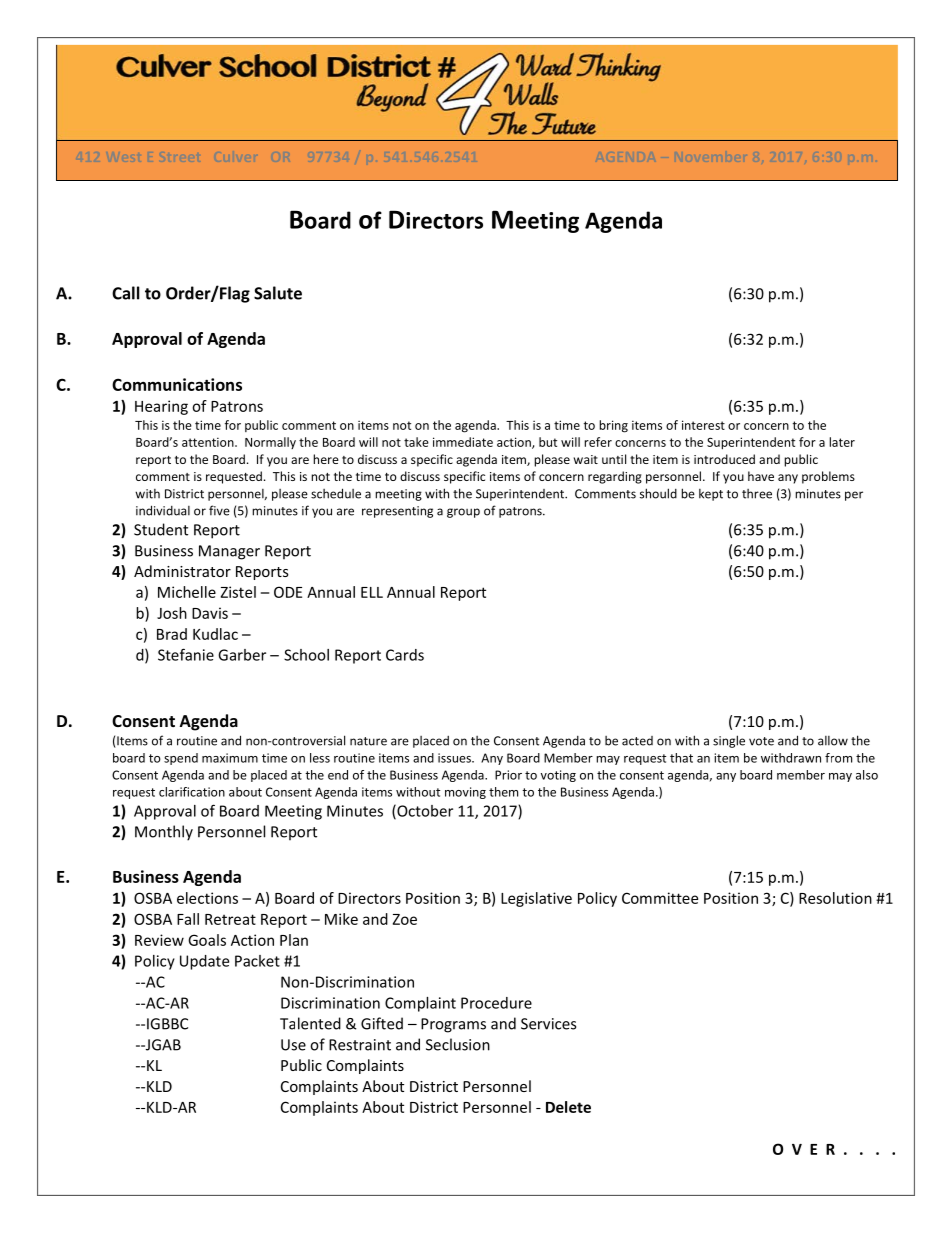 The height and width of the screenshot is (1233, 952). What do you see at coordinates (182, 571) in the screenshot?
I see `Administrator` at bounding box center [182, 571].
